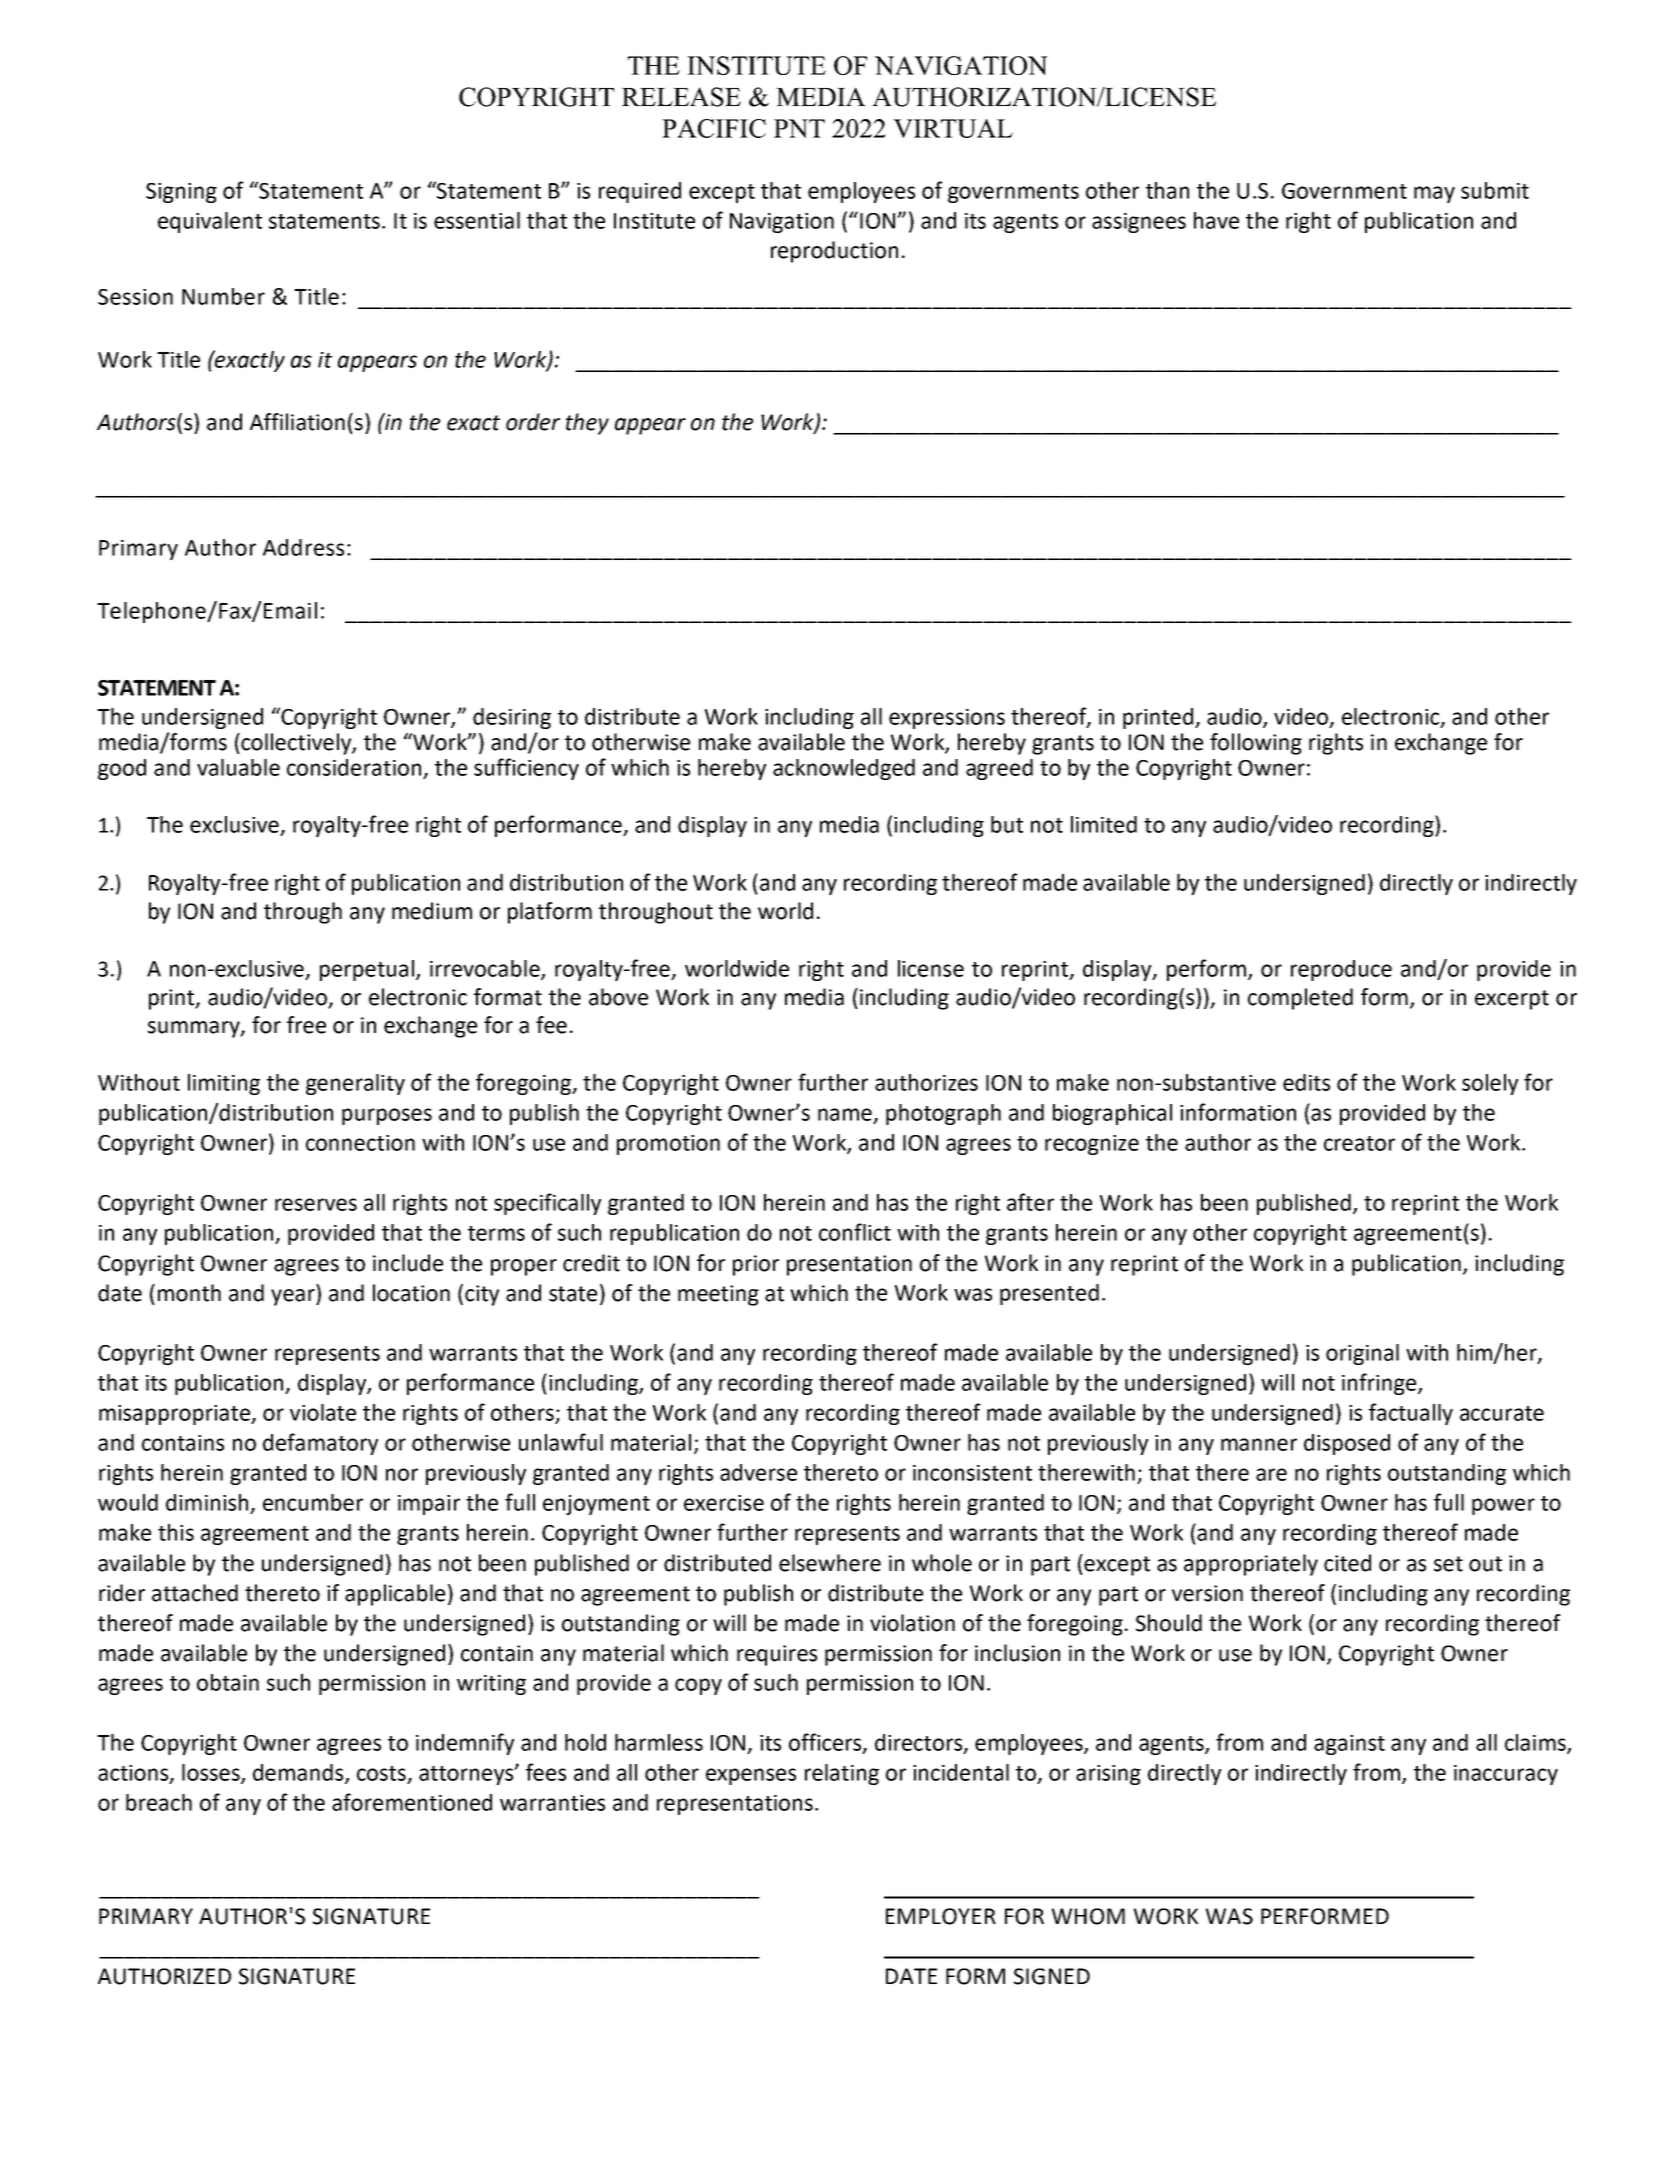  Describe the element at coordinates (1349, 1745) in the screenshot. I see `against` at that location.
